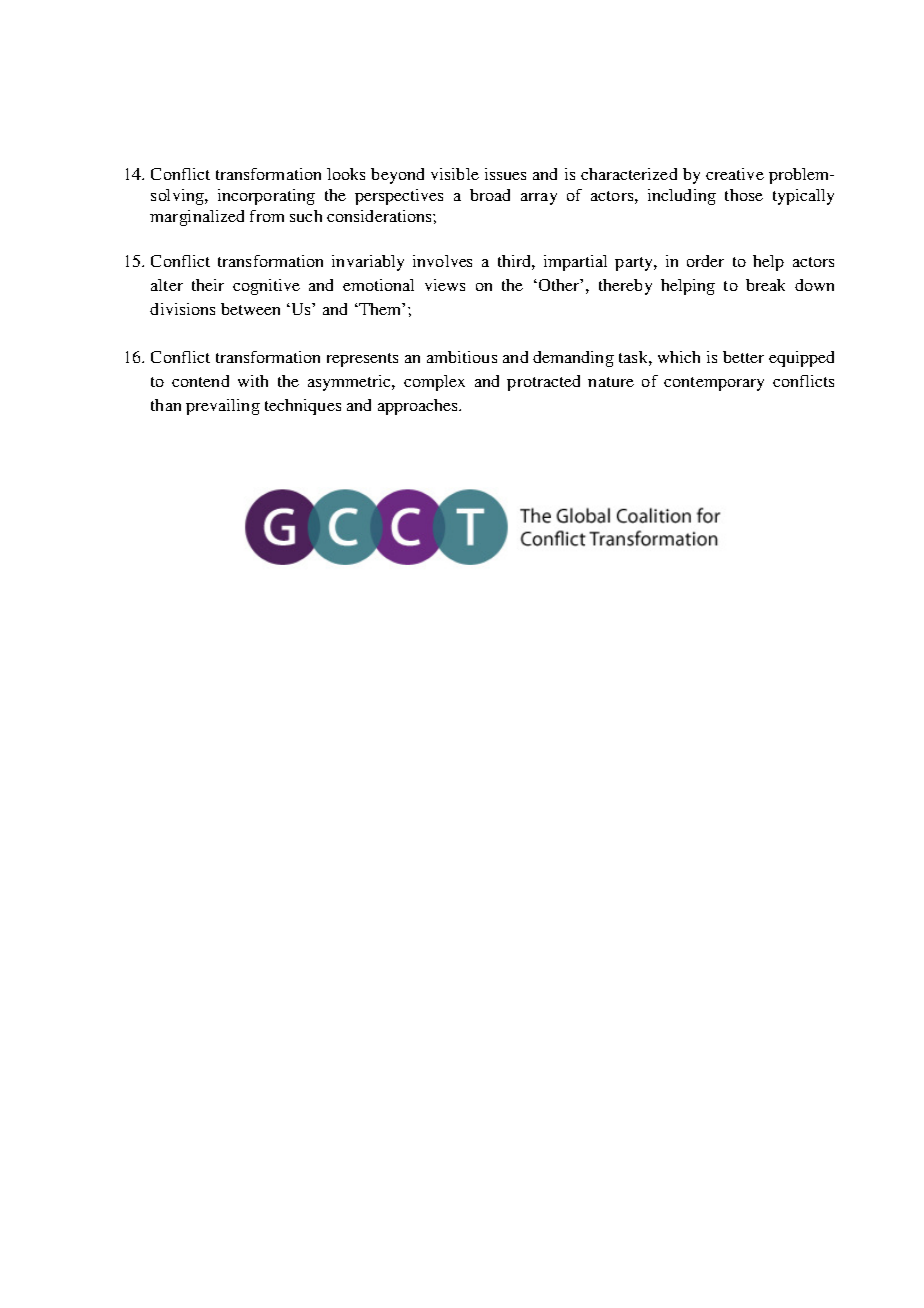 The height and width of the screenshot is (1308, 924). I want to click on looks, so click(346, 174).
